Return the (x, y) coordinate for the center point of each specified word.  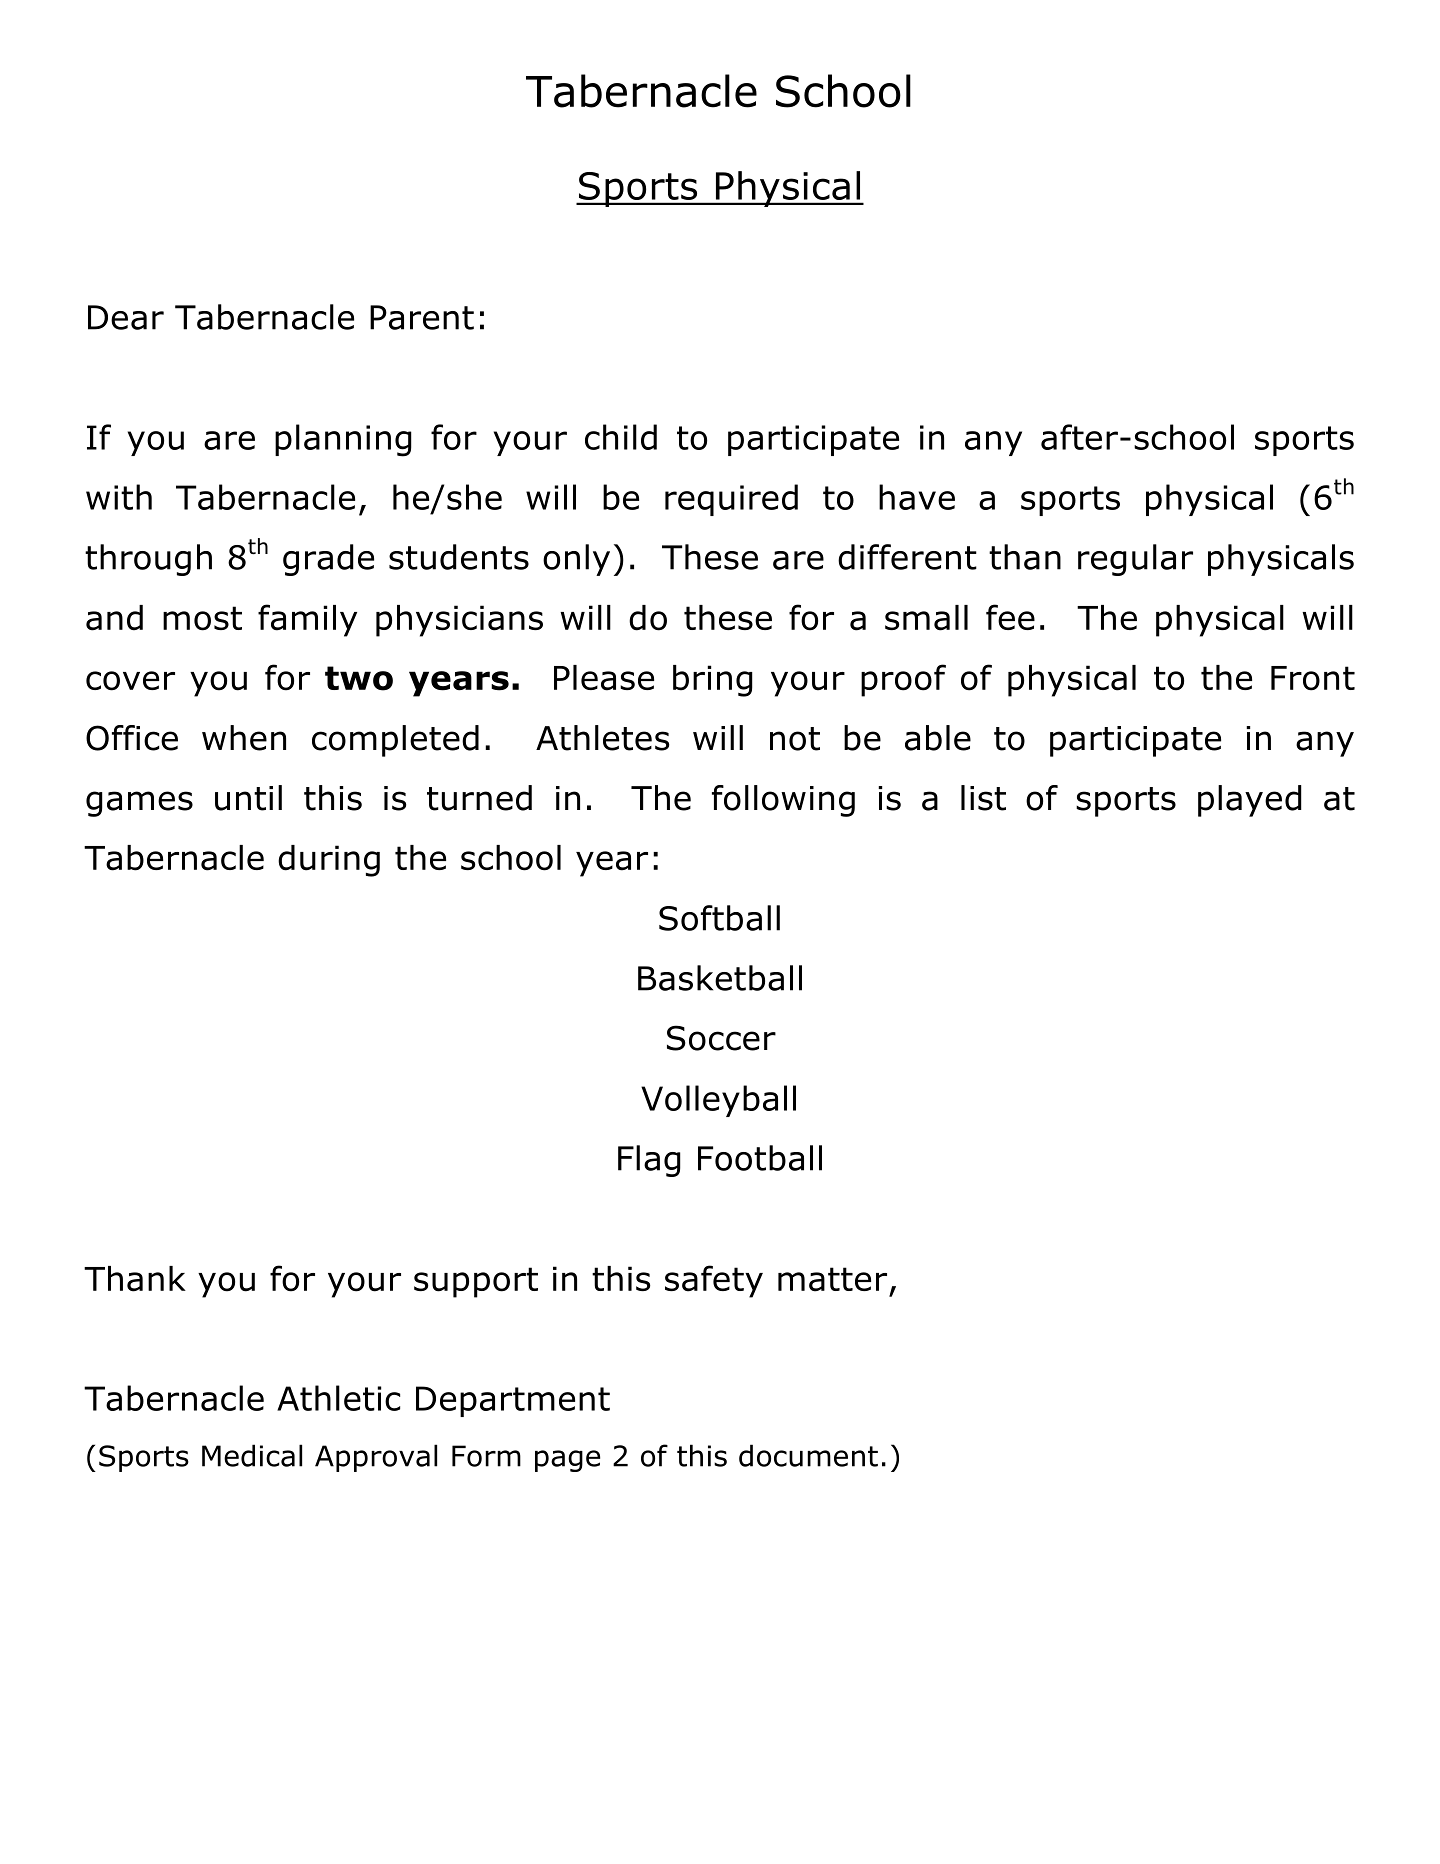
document (808, 1455)
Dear (126, 317)
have (917, 497)
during (329, 861)
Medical (252, 1455)
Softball (719, 918)
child (621, 437)
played (1250, 801)
